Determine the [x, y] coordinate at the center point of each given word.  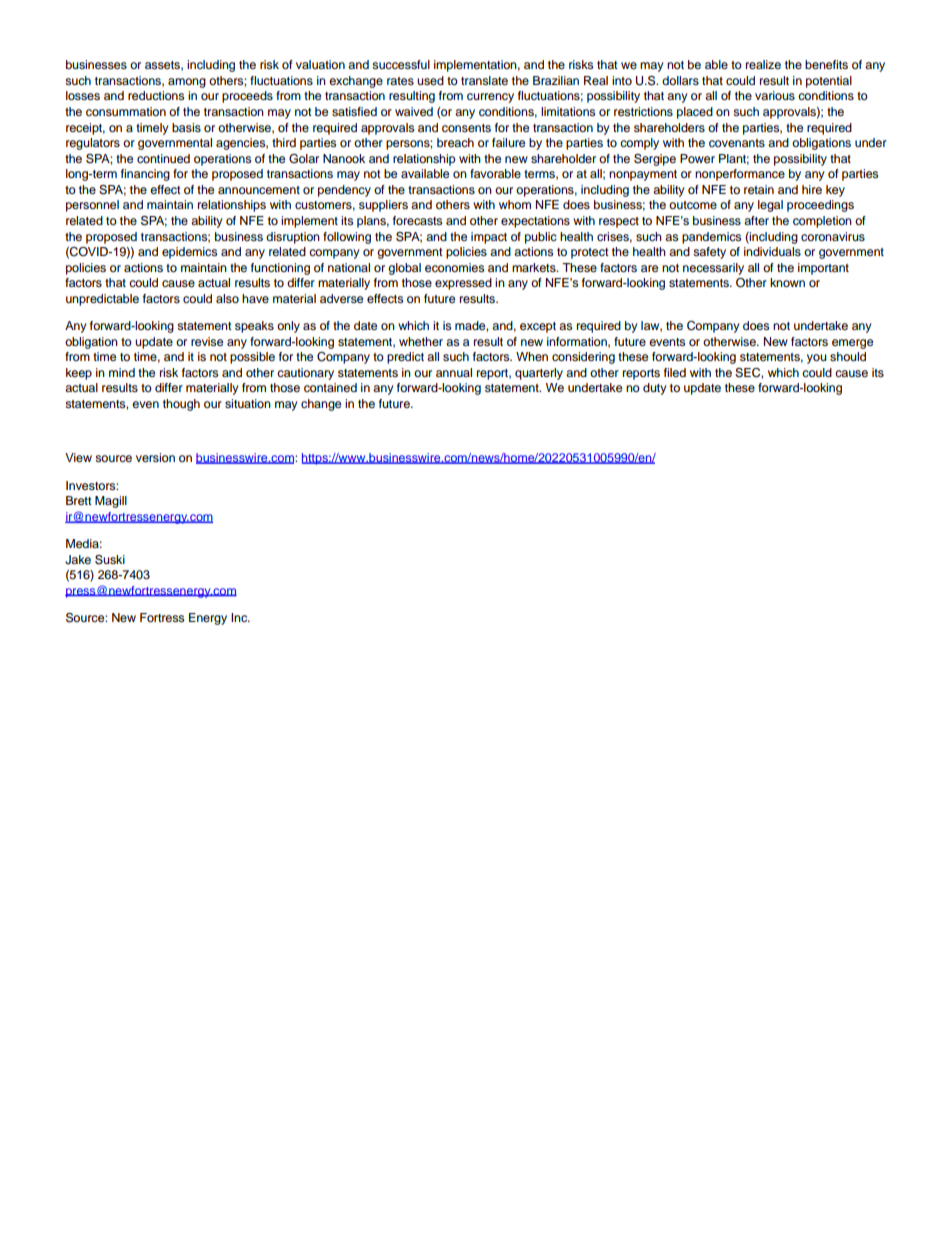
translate [484, 80]
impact [489, 238]
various [775, 95]
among [187, 83]
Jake [78, 560]
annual [454, 372]
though [181, 405]
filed [675, 372]
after [756, 220]
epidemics [189, 253]
